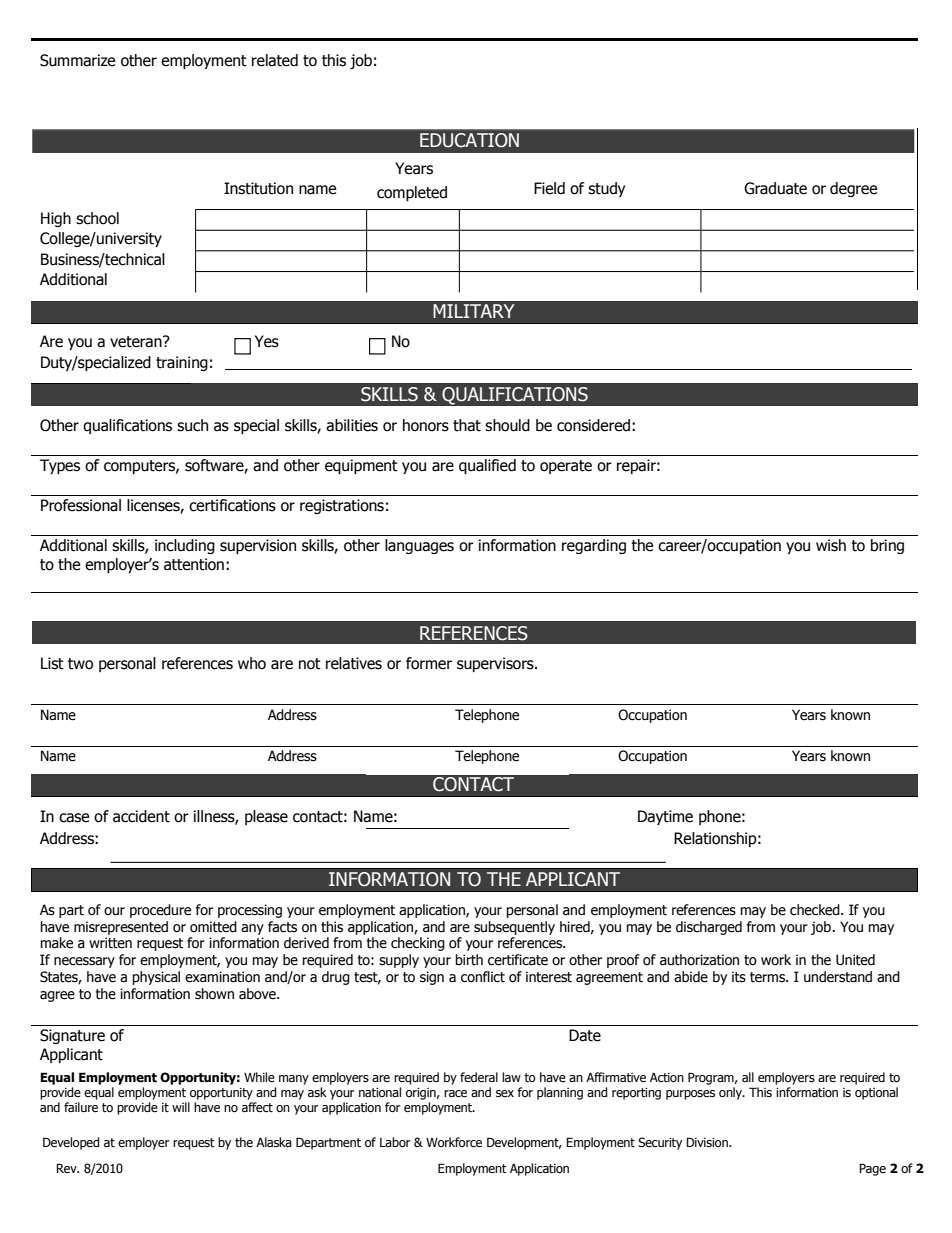 The height and width of the page is (1233, 952). I want to click on wish, so click(831, 545).
